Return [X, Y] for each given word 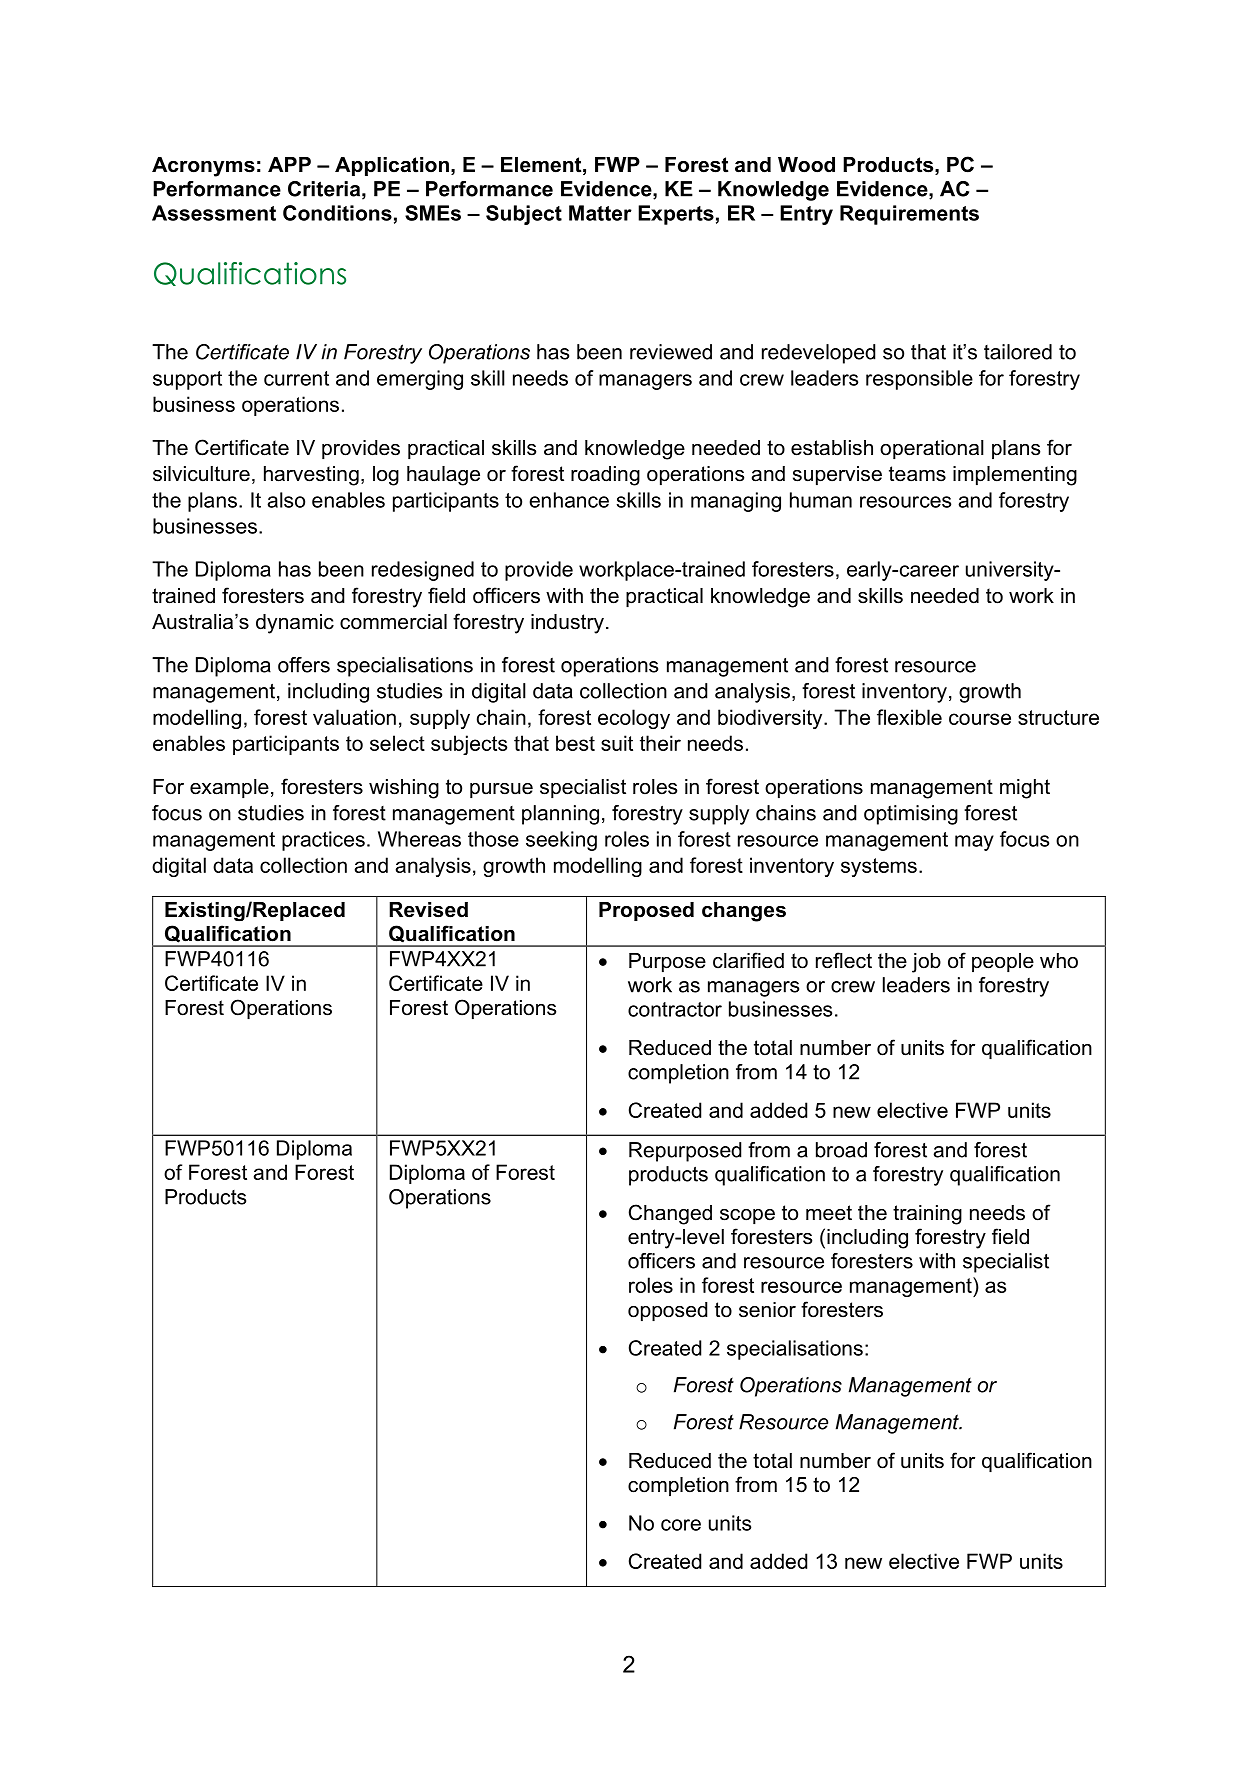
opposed [667, 1311]
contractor [675, 1009]
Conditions [337, 213]
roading [605, 476]
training [927, 1215]
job [926, 963]
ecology [634, 719]
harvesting [311, 476]
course [980, 719]
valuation [354, 717]
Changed [670, 1214]
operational [932, 449]
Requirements [909, 215]
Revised [428, 910]
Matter [600, 213]
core [681, 1525]
